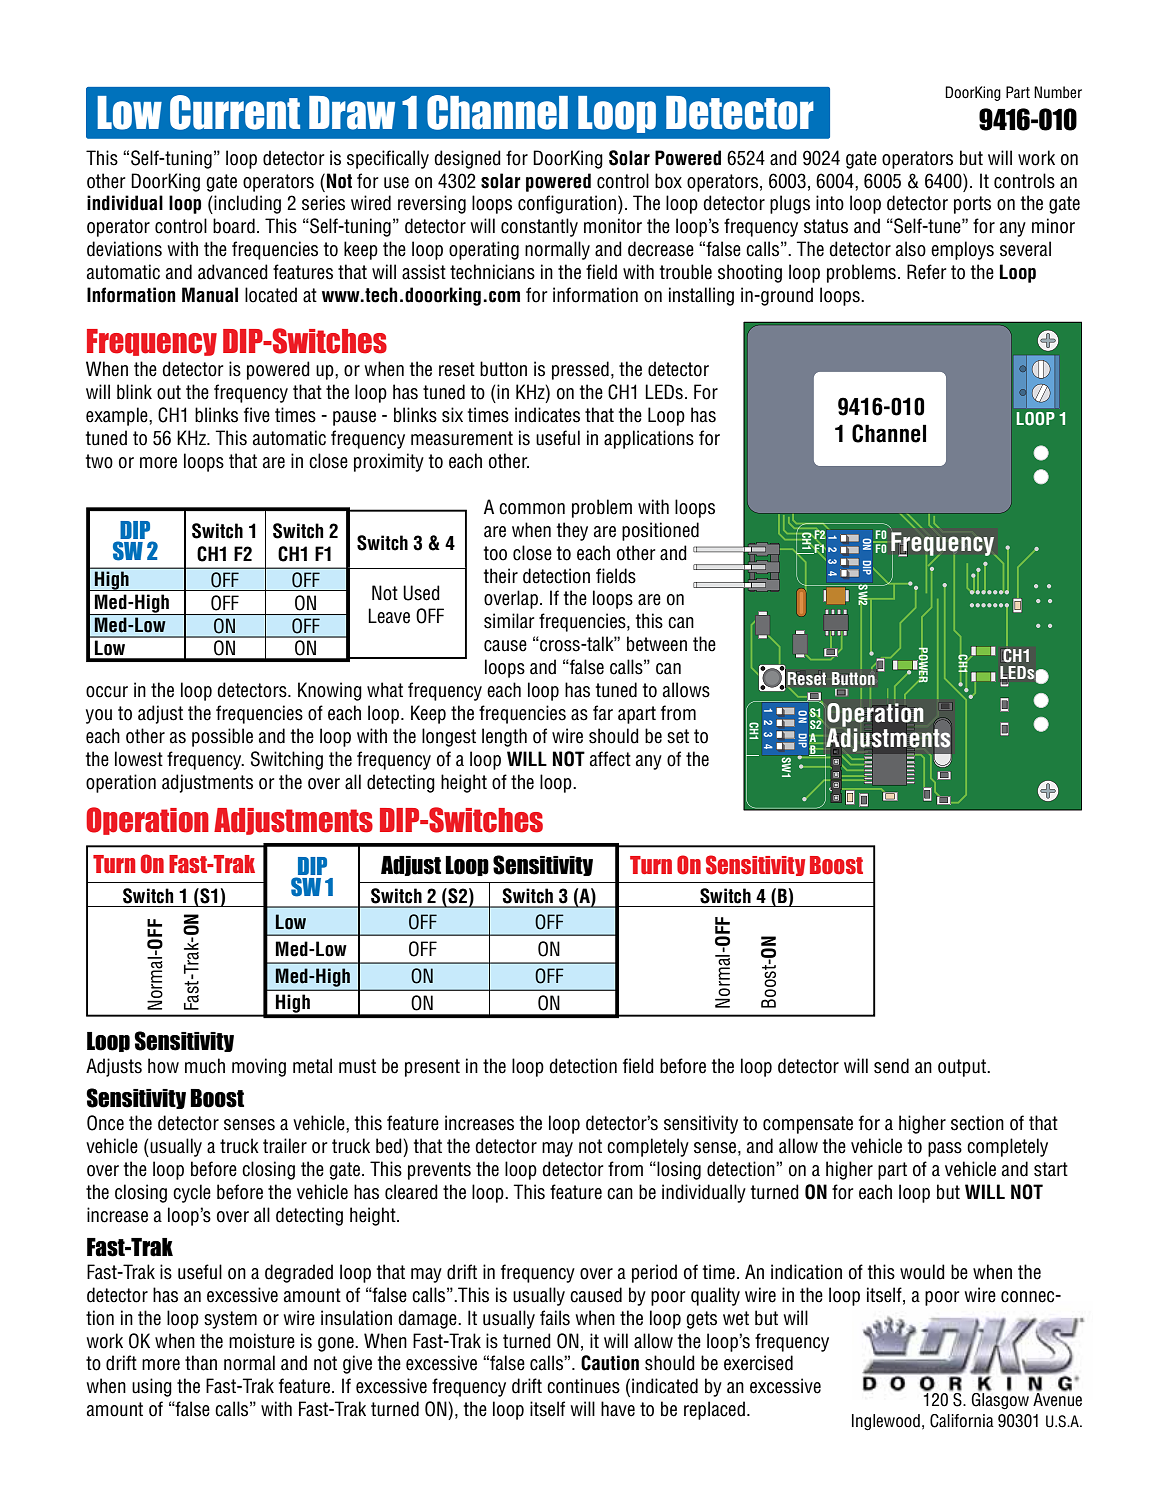 This page has width=1168, height=1512. Describe the element at coordinates (962, 1421) in the page. I see `California` at that location.
